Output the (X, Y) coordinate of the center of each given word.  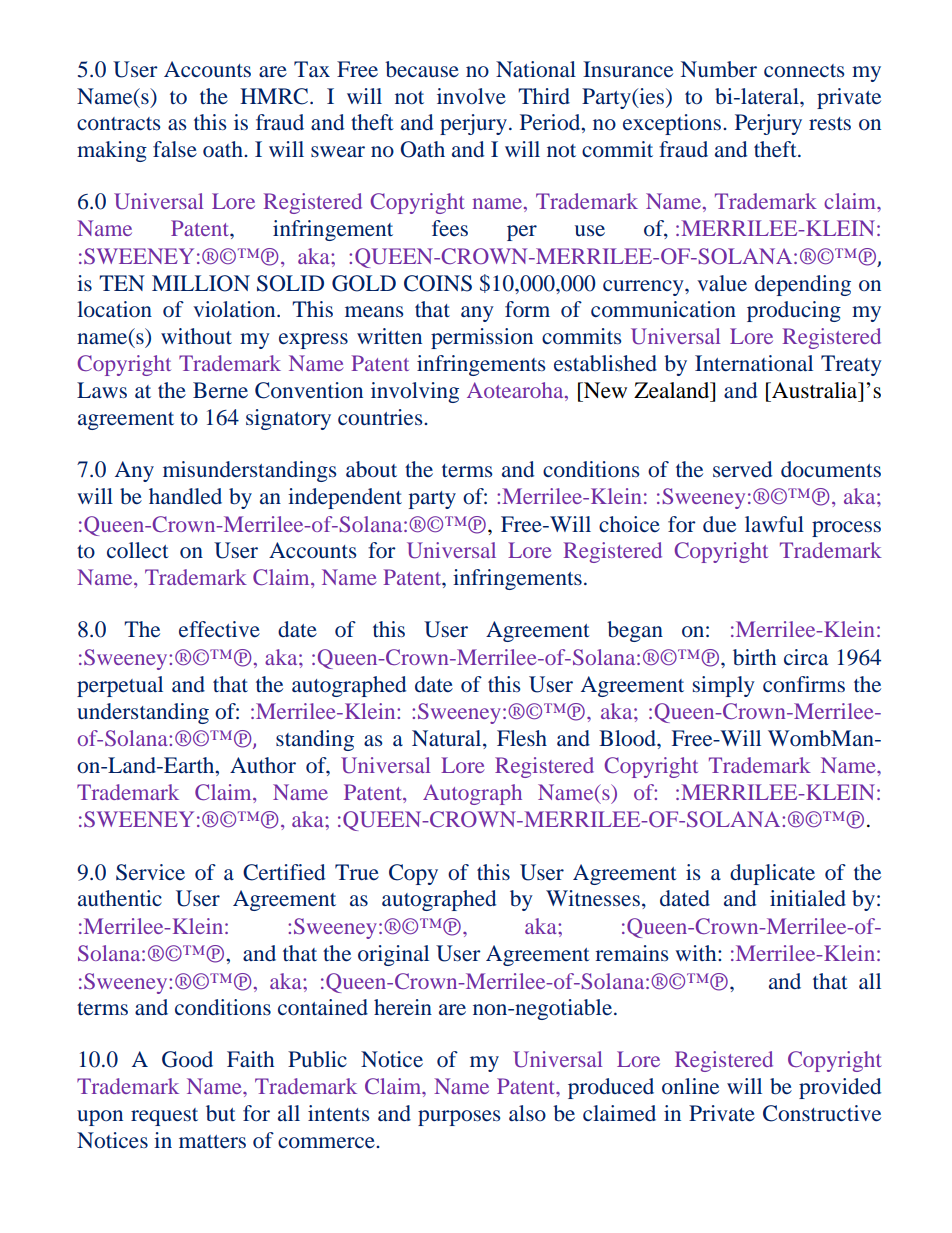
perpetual (120, 686)
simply (724, 686)
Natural (448, 739)
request (164, 1117)
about (371, 469)
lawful (774, 524)
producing (794, 311)
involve (471, 96)
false (175, 149)
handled (185, 496)
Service (150, 872)
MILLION (201, 283)
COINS (438, 283)
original (393, 955)
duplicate (772, 874)
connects (804, 70)
